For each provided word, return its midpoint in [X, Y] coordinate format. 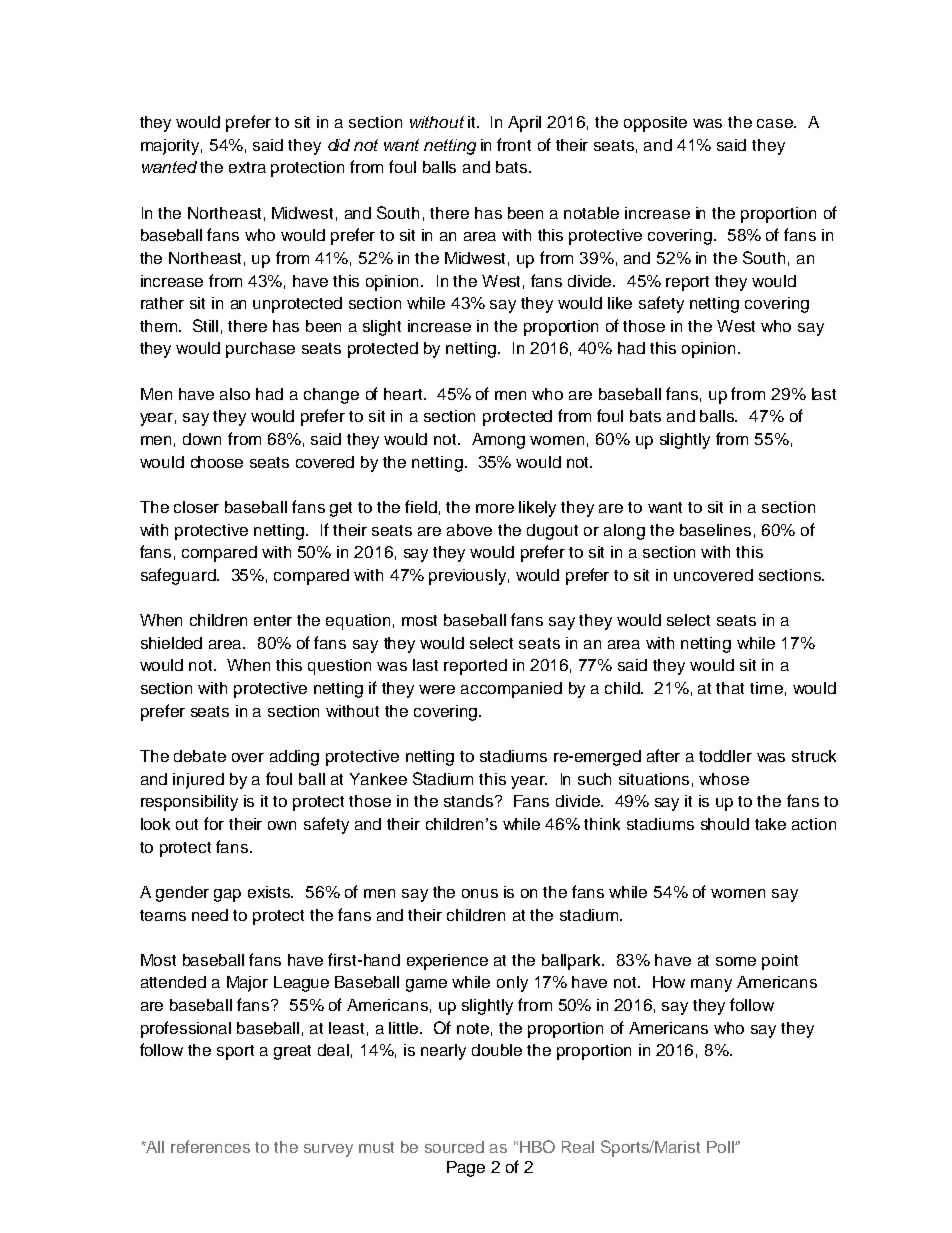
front [514, 144]
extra [247, 167]
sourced [454, 1147]
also [235, 394]
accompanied [511, 690]
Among [498, 441]
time [766, 688]
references [210, 1146]
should [725, 824]
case [776, 123]
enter [273, 620]
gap [227, 895]
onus [480, 893]
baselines [715, 530]
